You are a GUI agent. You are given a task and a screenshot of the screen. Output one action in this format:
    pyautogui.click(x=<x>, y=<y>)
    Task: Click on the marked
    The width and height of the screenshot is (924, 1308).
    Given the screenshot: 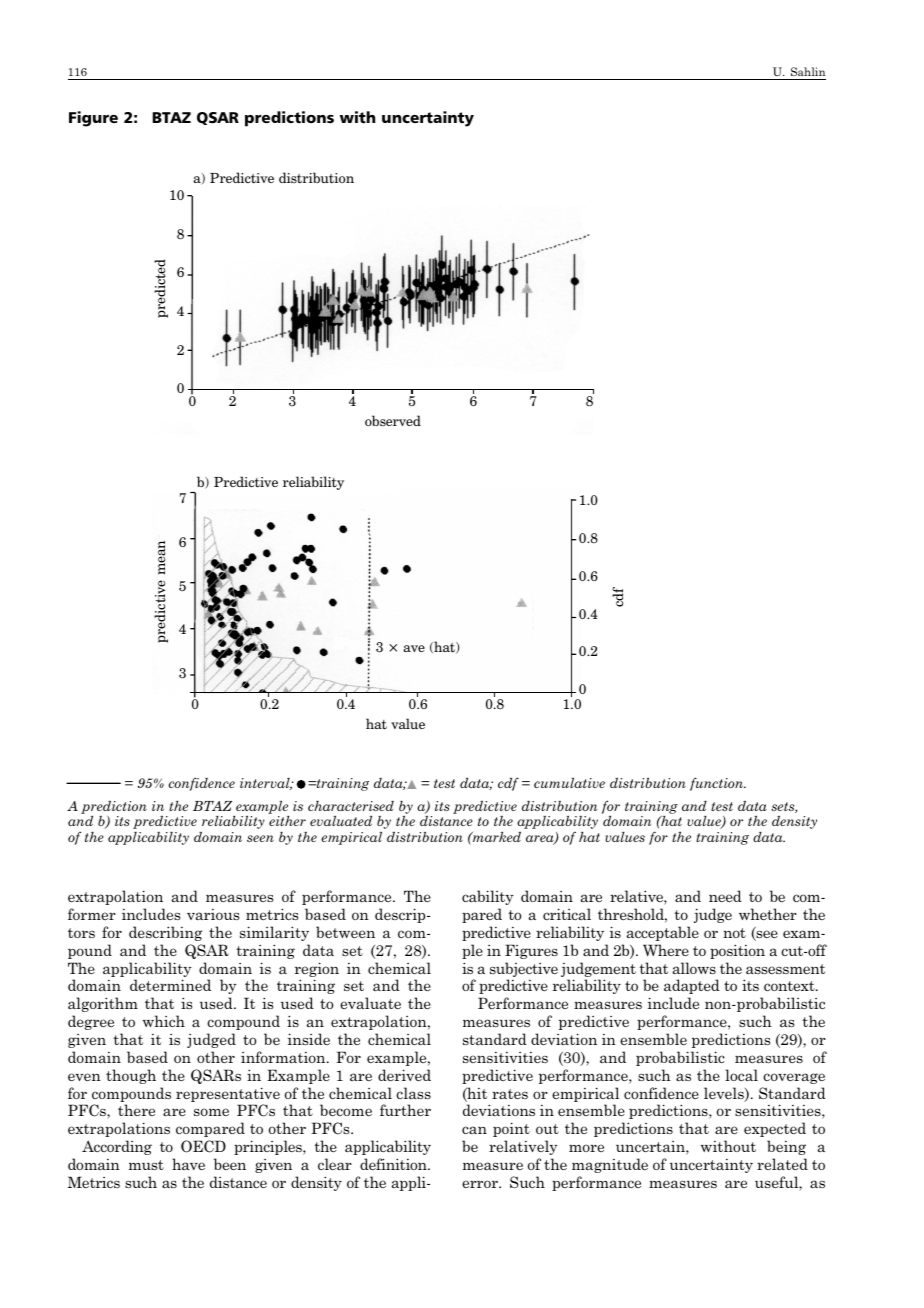 What is the action you would take?
    pyautogui.click(x=496, y=837)
